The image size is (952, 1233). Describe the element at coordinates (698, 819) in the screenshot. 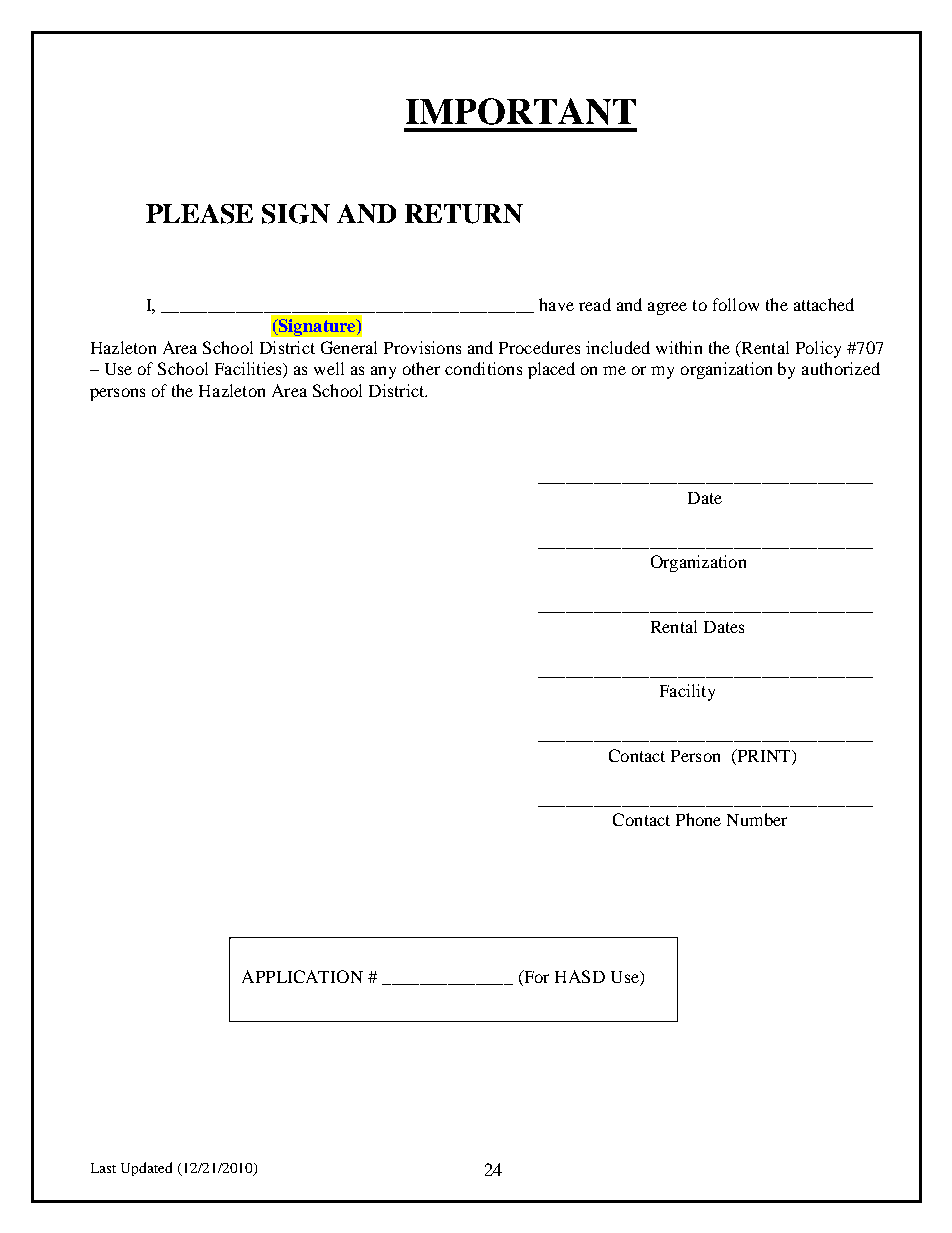

I see `Phone` at that location.
